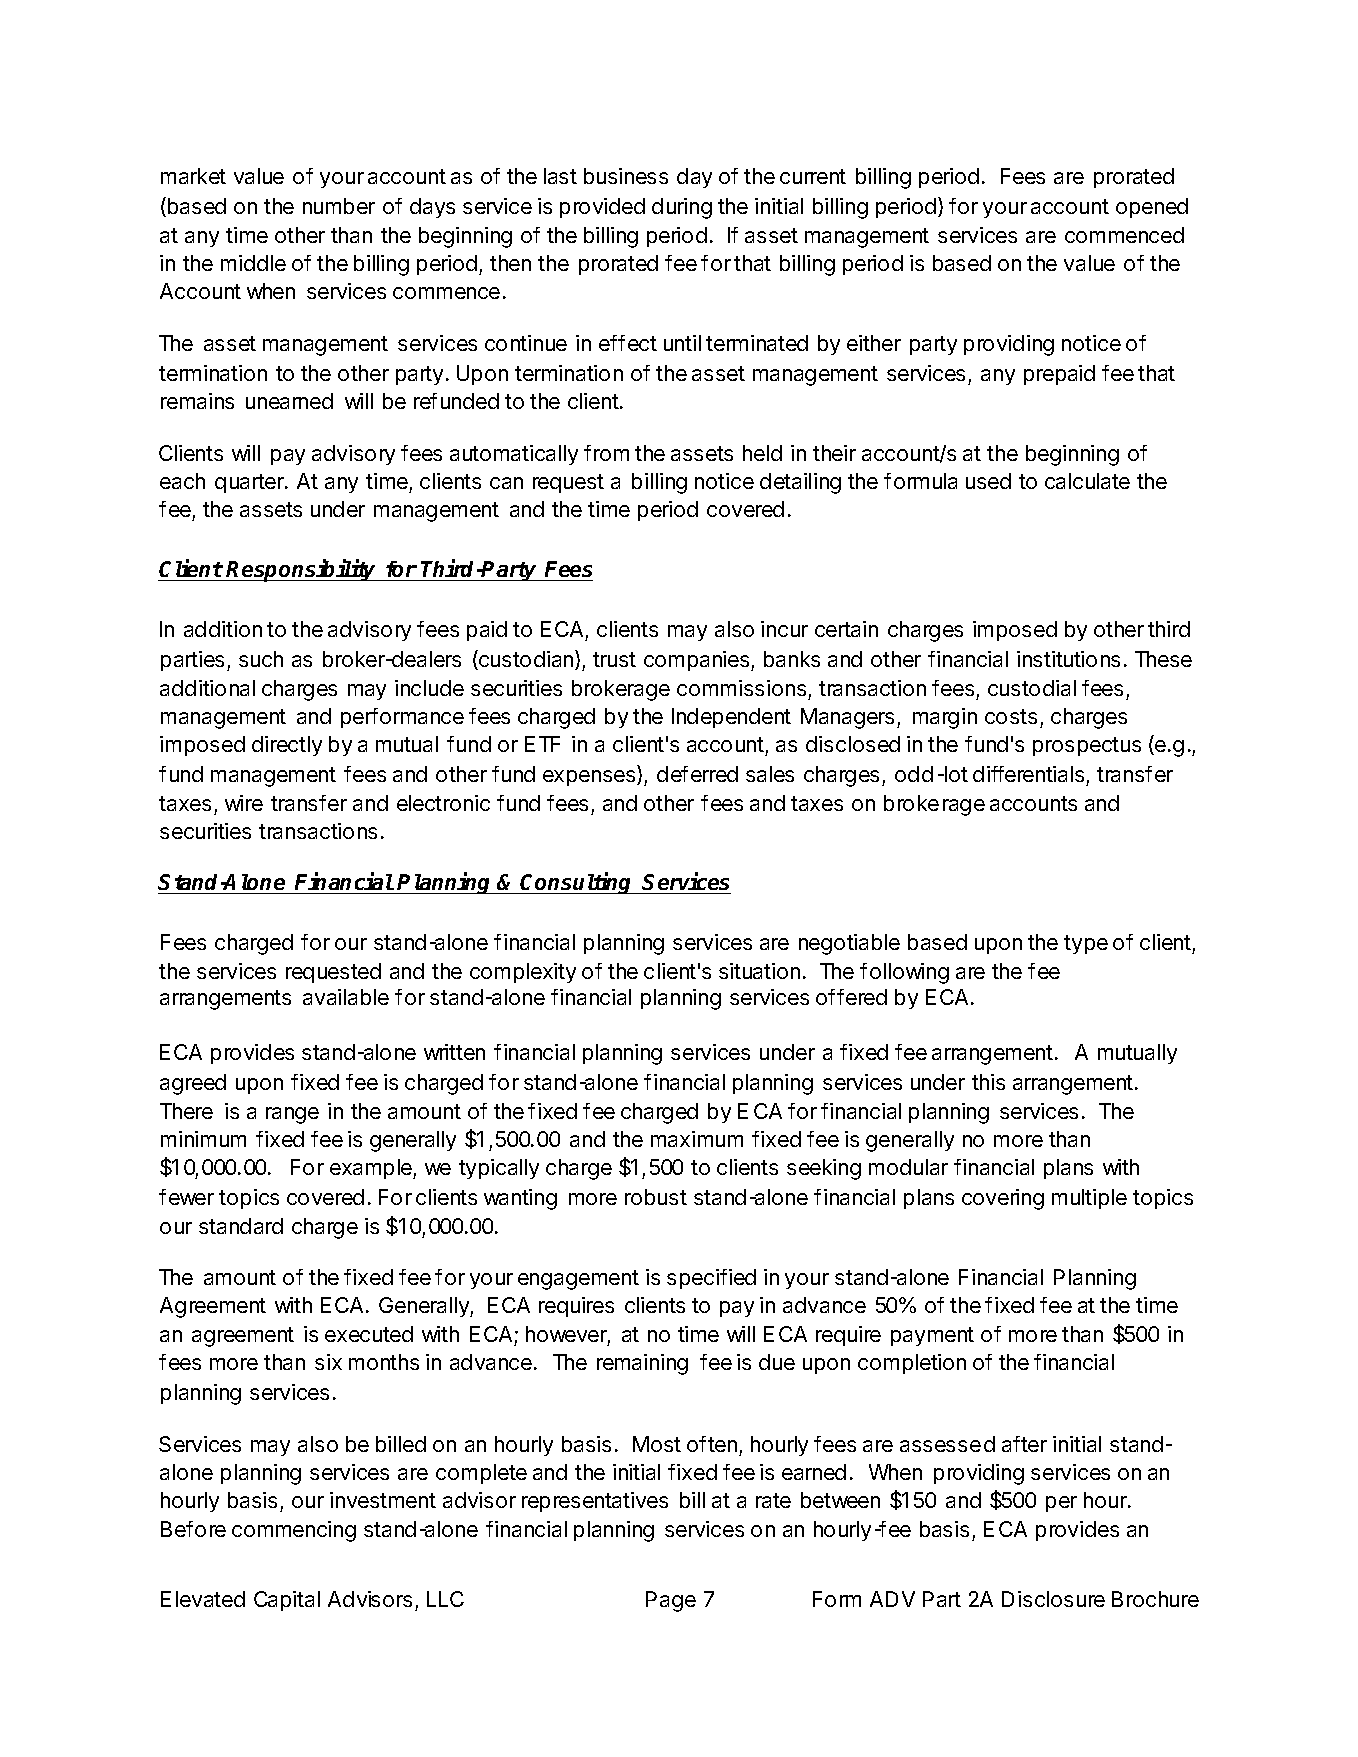  I want to click on differentials, so click(1030, 776).
